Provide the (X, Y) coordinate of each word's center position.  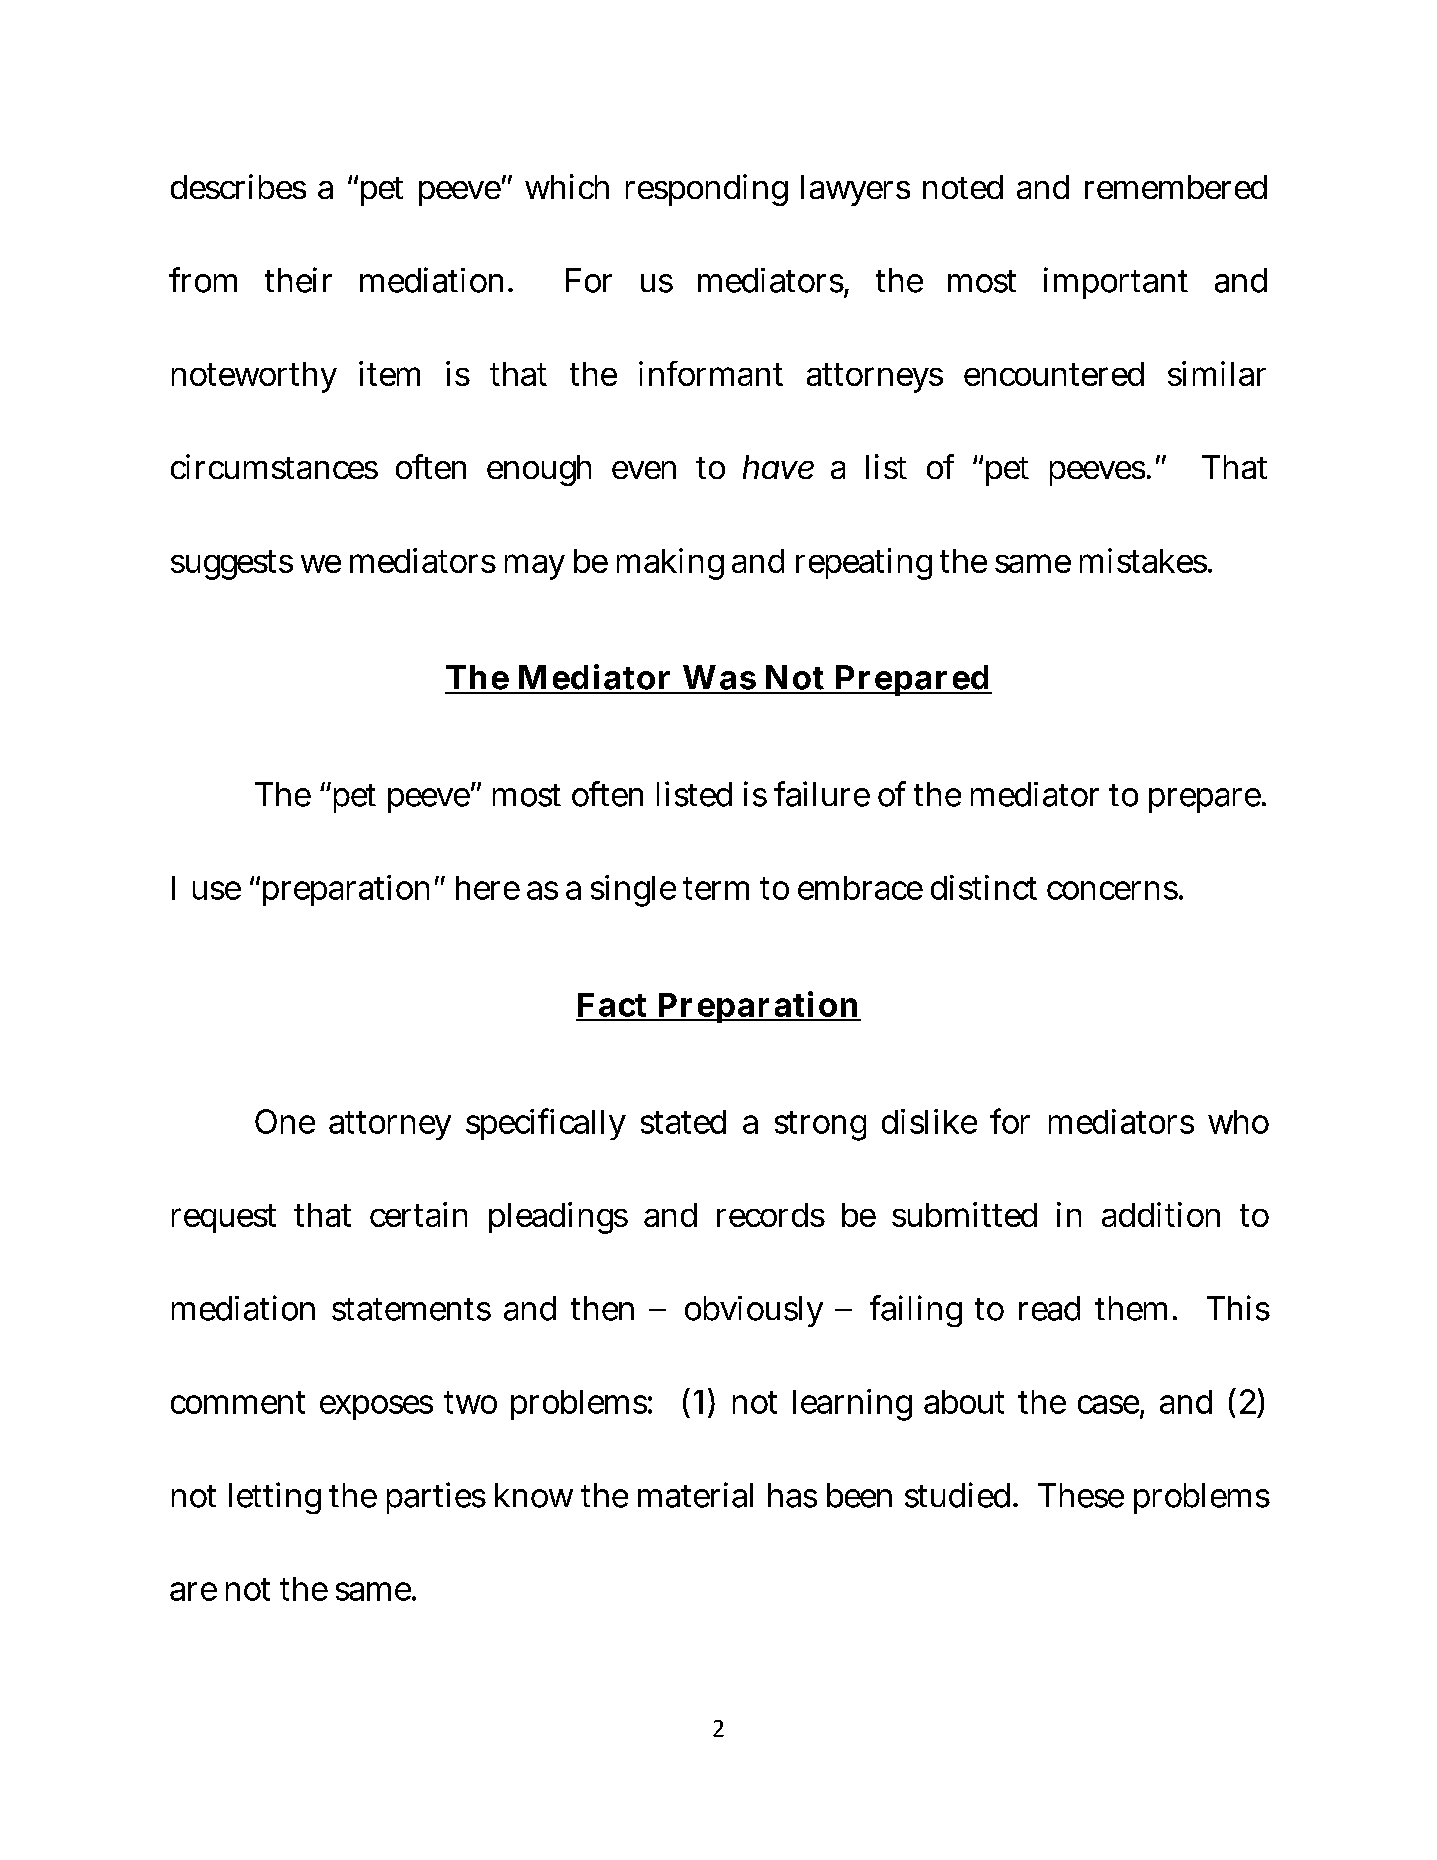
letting (275, 1498)
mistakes (1145, 560)
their (298, 280)
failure (822, 794)
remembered (1176, 187)
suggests (232, 565)
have (778, 467)
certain (418, 1214)
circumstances (274, 466)
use (217, 890)
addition (1161, 1214)
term (716, 888)
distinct (984, 887)
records (771, 1215)
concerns (1113, 890)
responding (707, 190)
